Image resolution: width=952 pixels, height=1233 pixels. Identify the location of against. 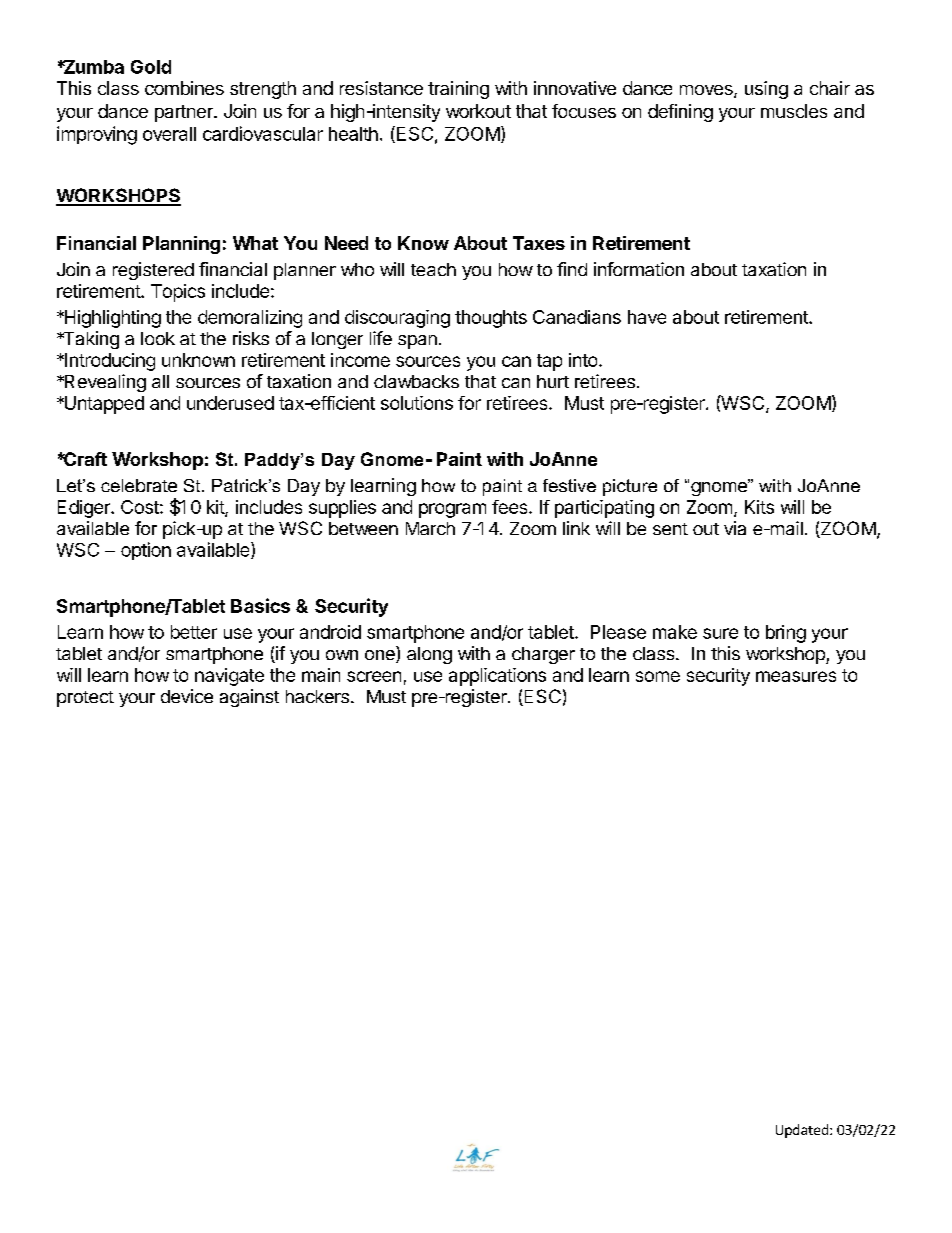
(249, 698).
